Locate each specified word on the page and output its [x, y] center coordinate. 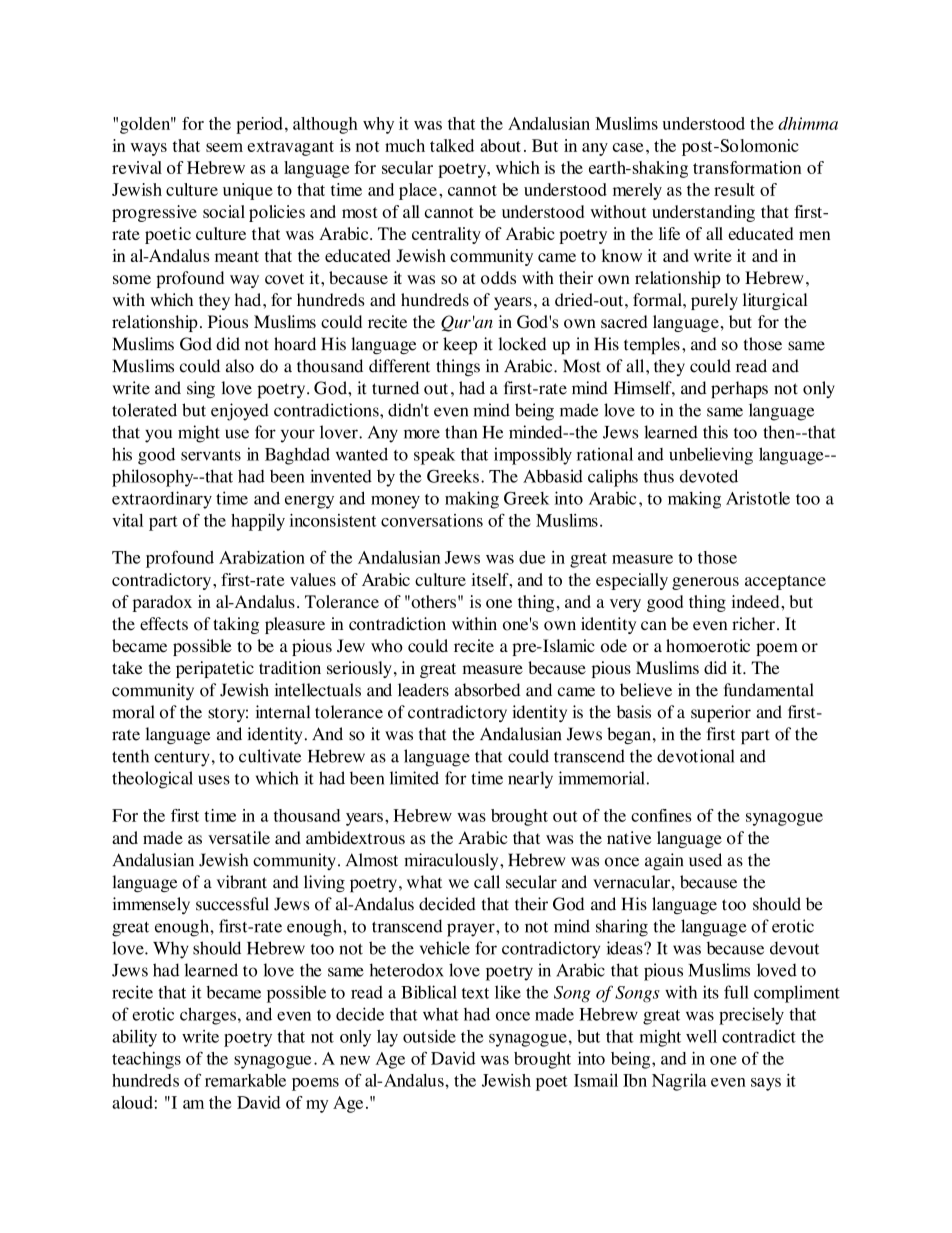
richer [753, 623]
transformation [747, 167]
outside [429, 1036]
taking [236, 625]
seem [224, 147]
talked [452, 145]
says [766, 1084]
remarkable [245, 1080]
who [387, 646]
